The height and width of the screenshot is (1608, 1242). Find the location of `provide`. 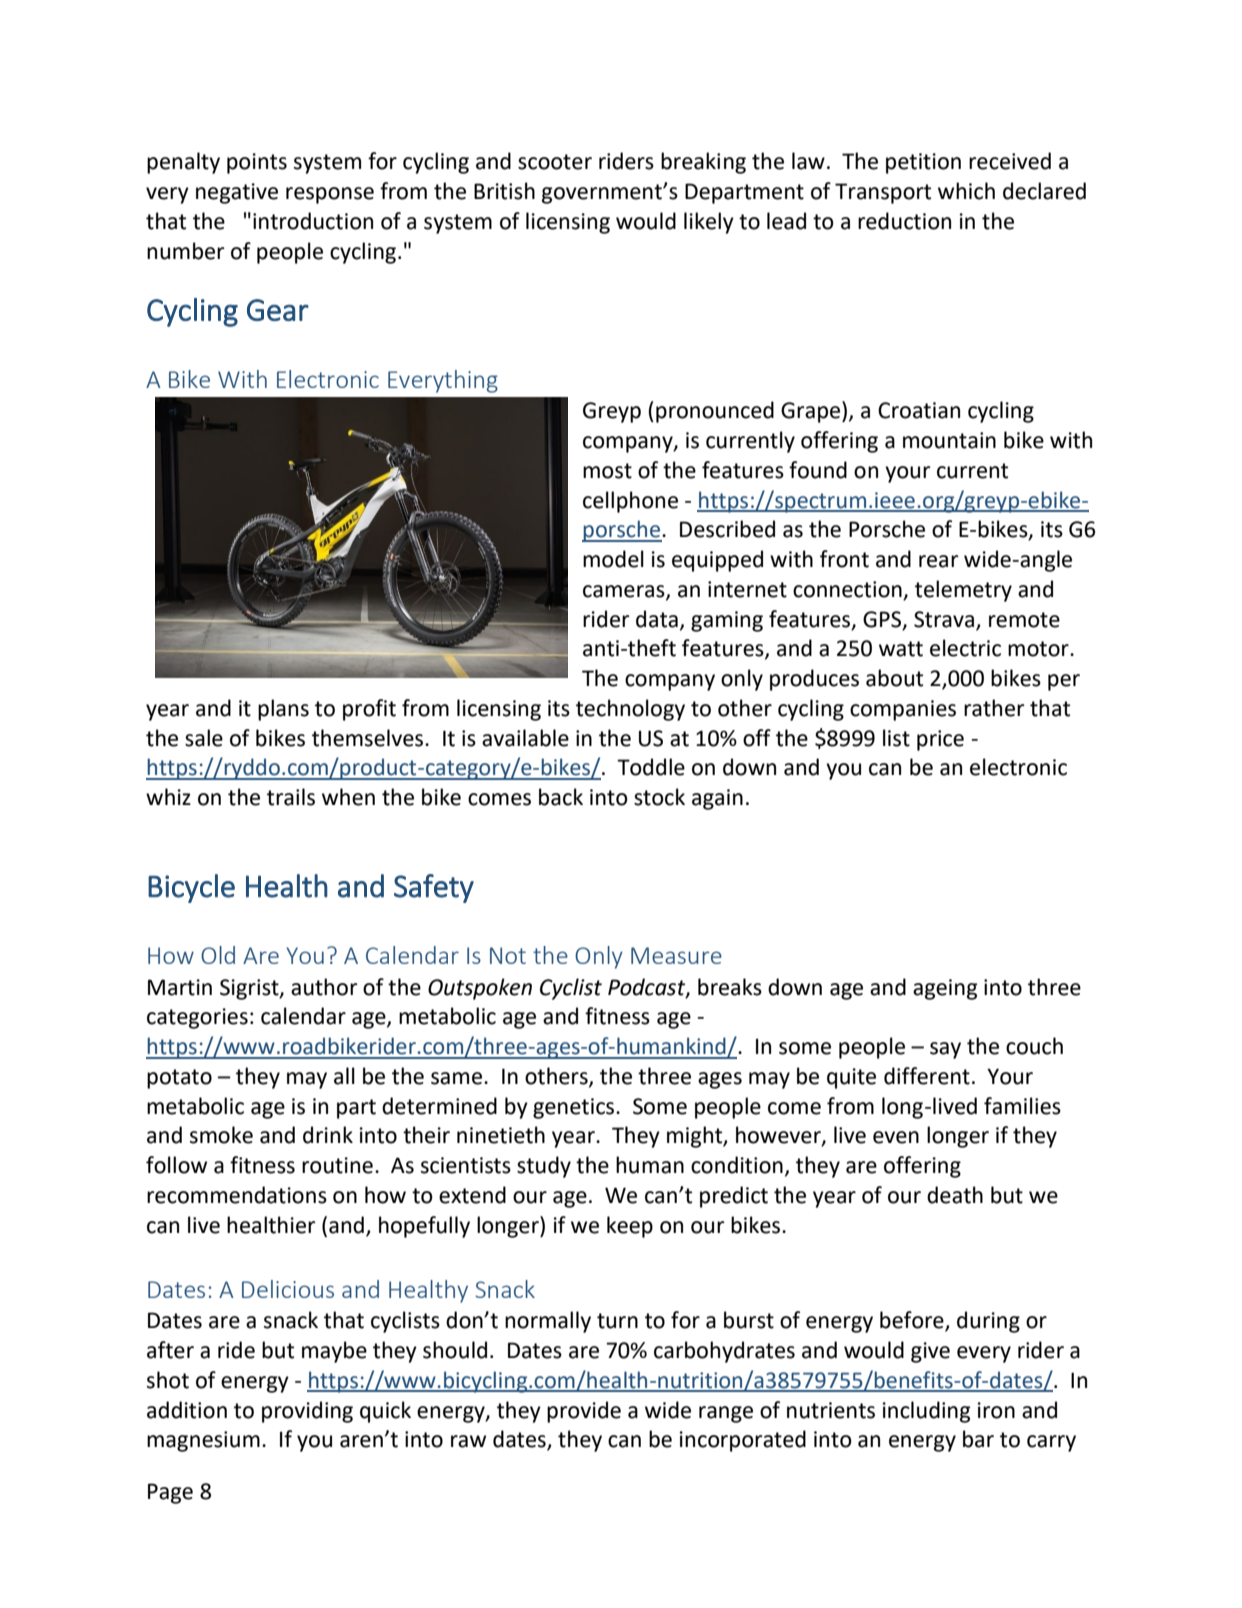

provide is located at coordinates (584, 1412).
